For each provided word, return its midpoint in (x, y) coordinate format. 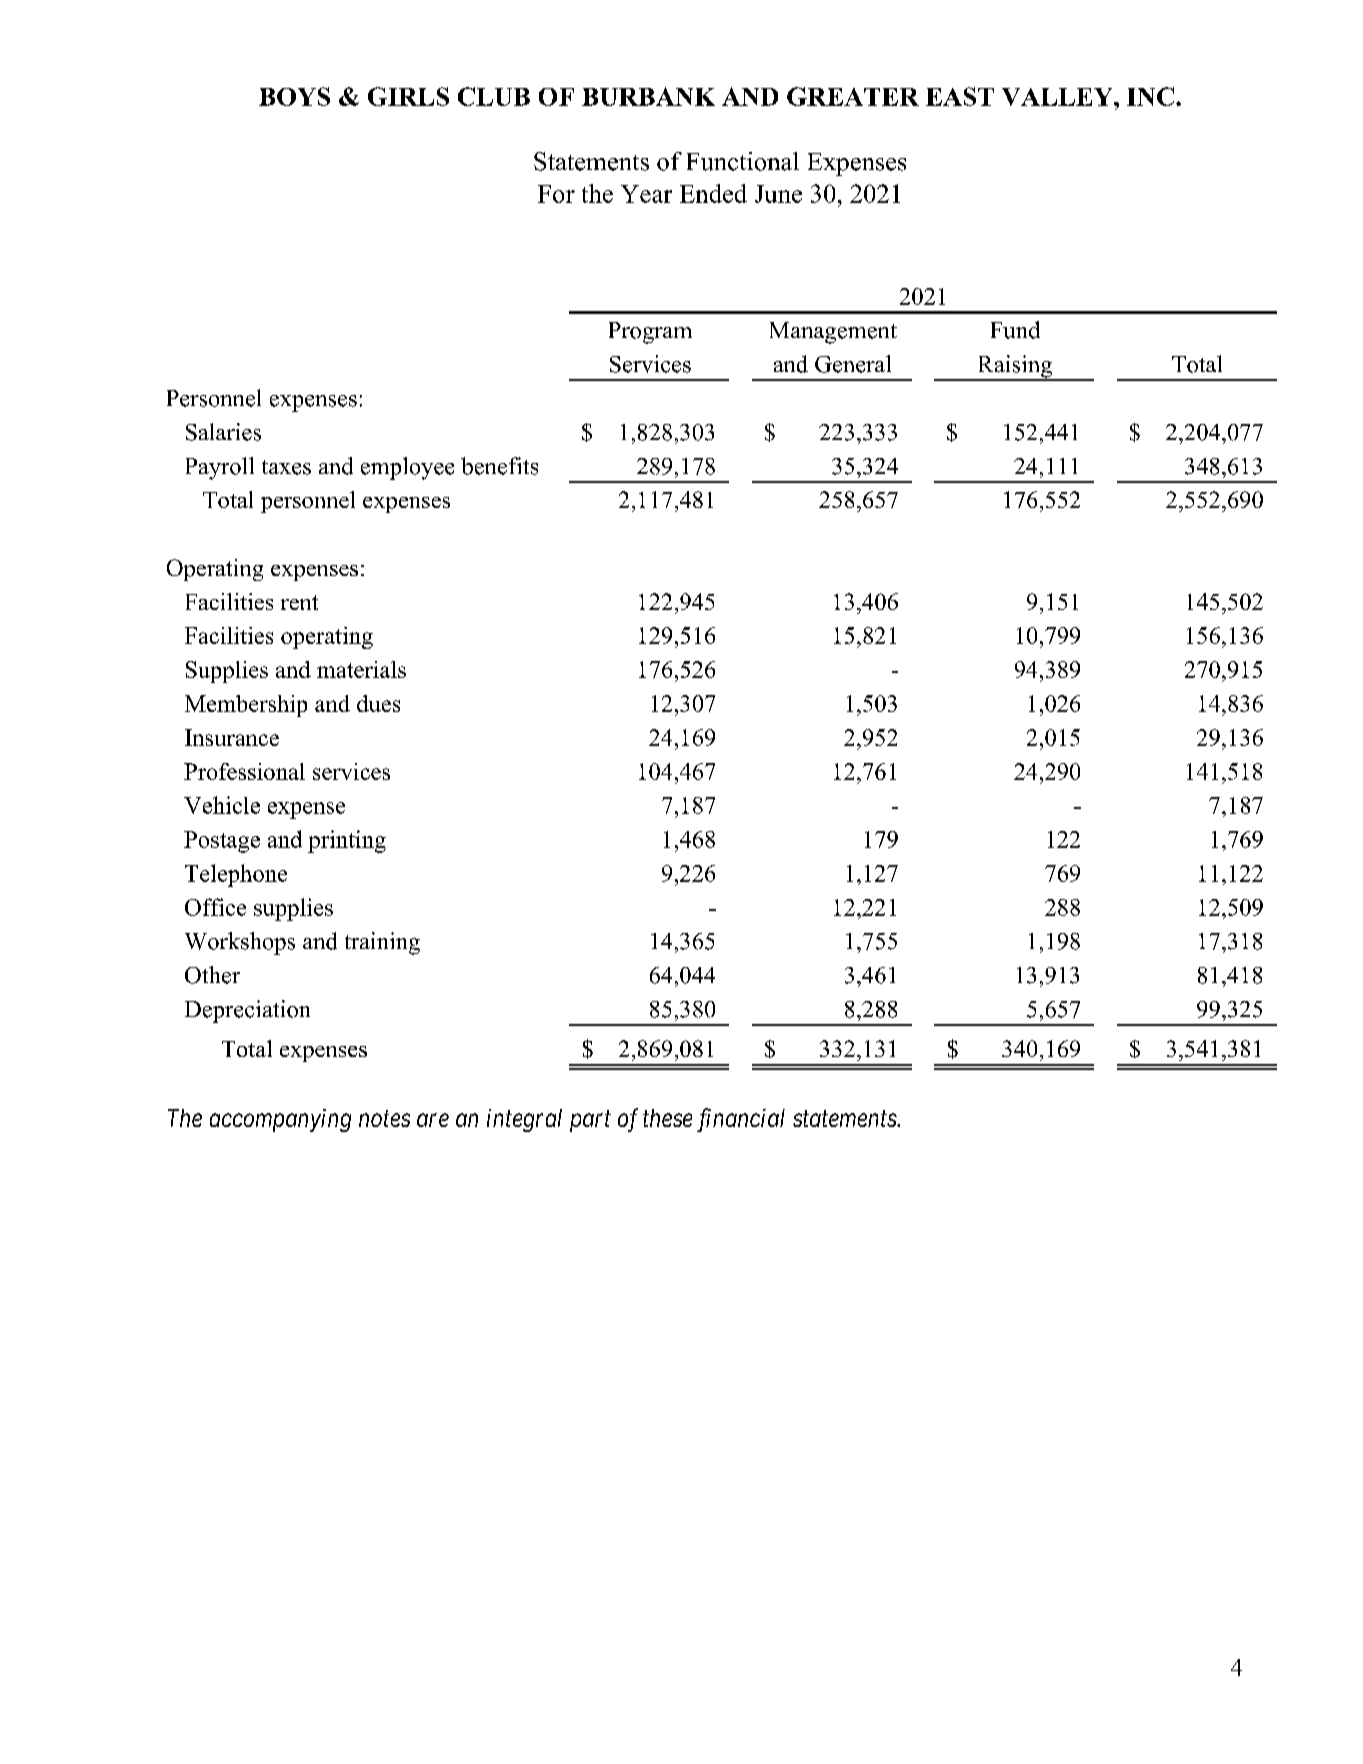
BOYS (294, 96)
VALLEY (1058, 97)
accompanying (280, 1120)
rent (299, 602)
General (853, 364)
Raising (1015, 367)
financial (741, 1120)
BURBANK (648, 96)
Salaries (223, 432)
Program (650, 333)
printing (347, 841)
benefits (499, 466)
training (382, 943)
